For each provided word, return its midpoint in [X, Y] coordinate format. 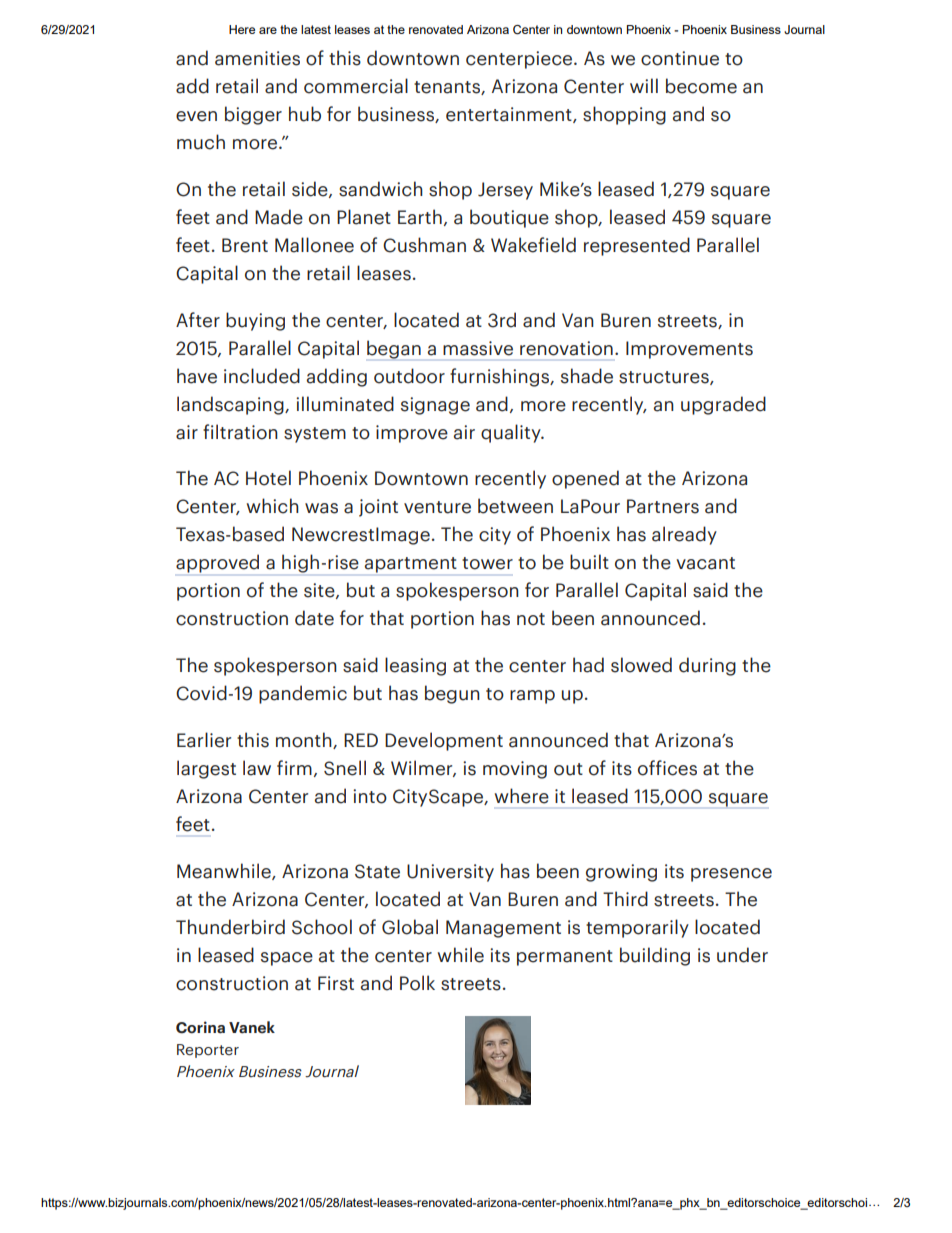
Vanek [252, 1027]
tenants [448, 88]
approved [217, 563]
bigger [253, 115]
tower [487, 563]
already [684, 535]
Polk [417, 983]
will [644, 85]
